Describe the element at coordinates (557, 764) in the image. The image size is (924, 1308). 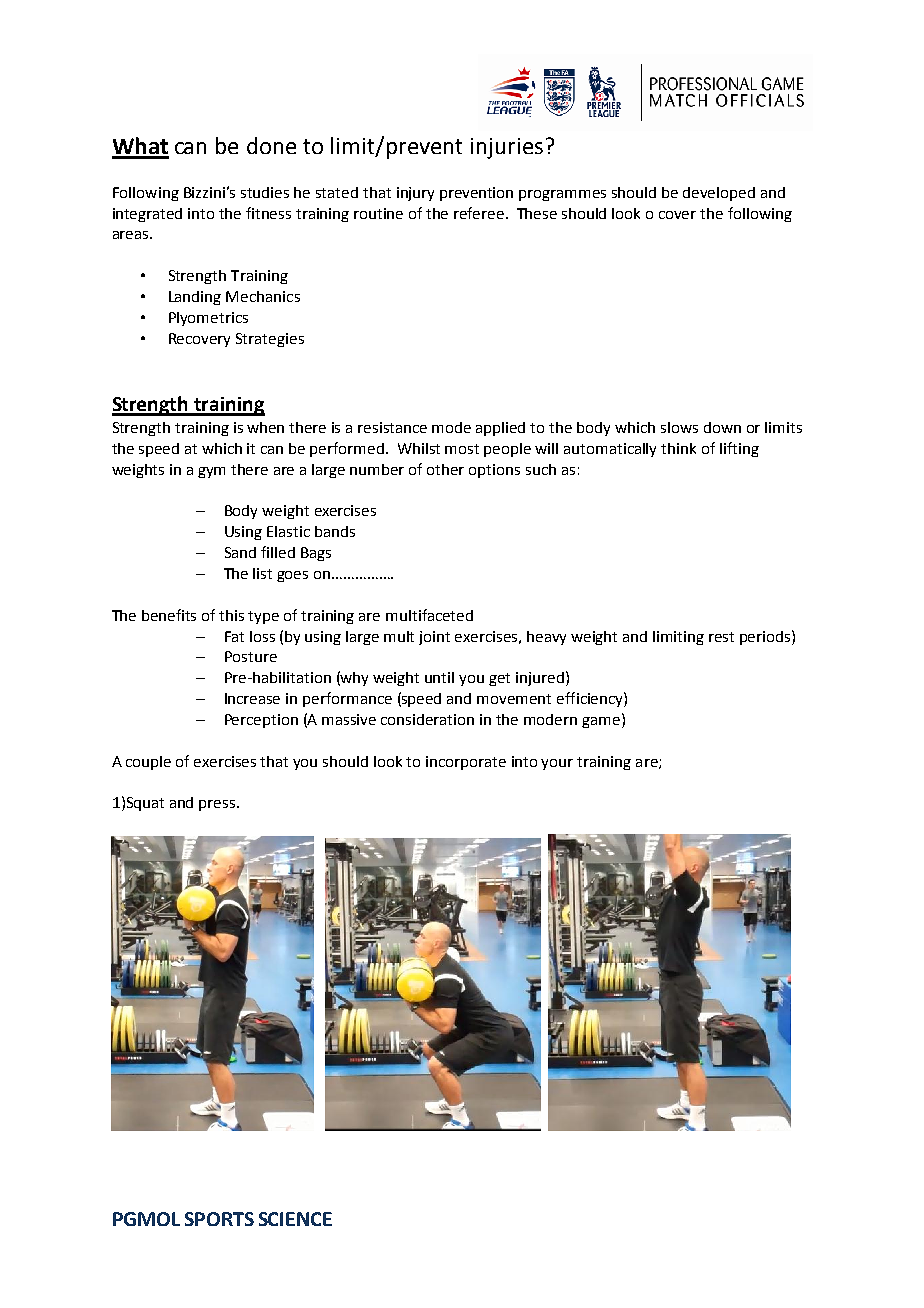
I see `your` at that location.
